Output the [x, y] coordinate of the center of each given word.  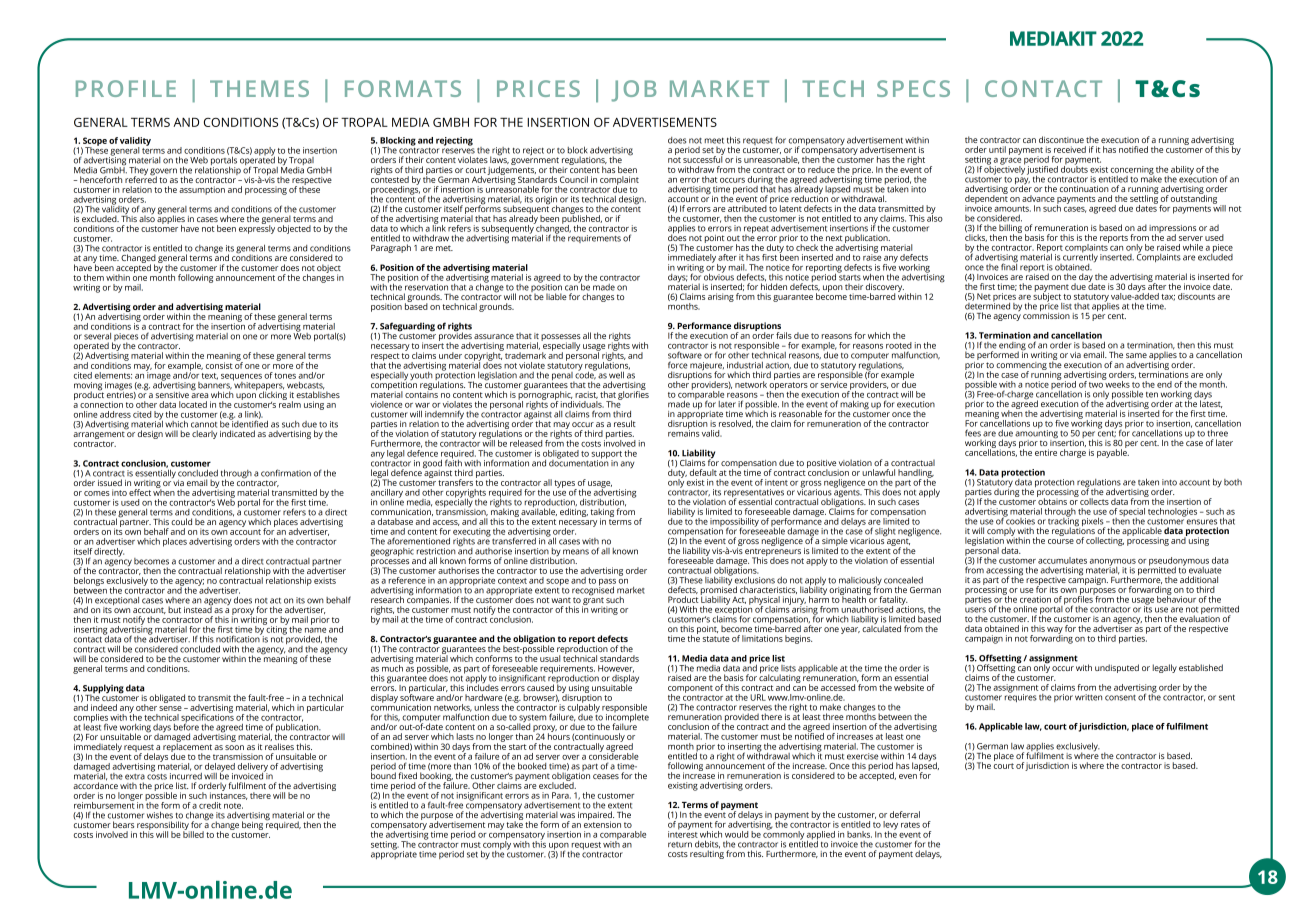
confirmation [286, 473]
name [315, 630]
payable [1113, 452]
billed [193, 833]
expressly [257, 228]
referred [141, 178]
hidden [774, 285]
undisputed [1117, 668]
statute [716, 639]
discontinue [1061, 139]
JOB [634, 91]
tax [1168, 297]
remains [684, 432]
